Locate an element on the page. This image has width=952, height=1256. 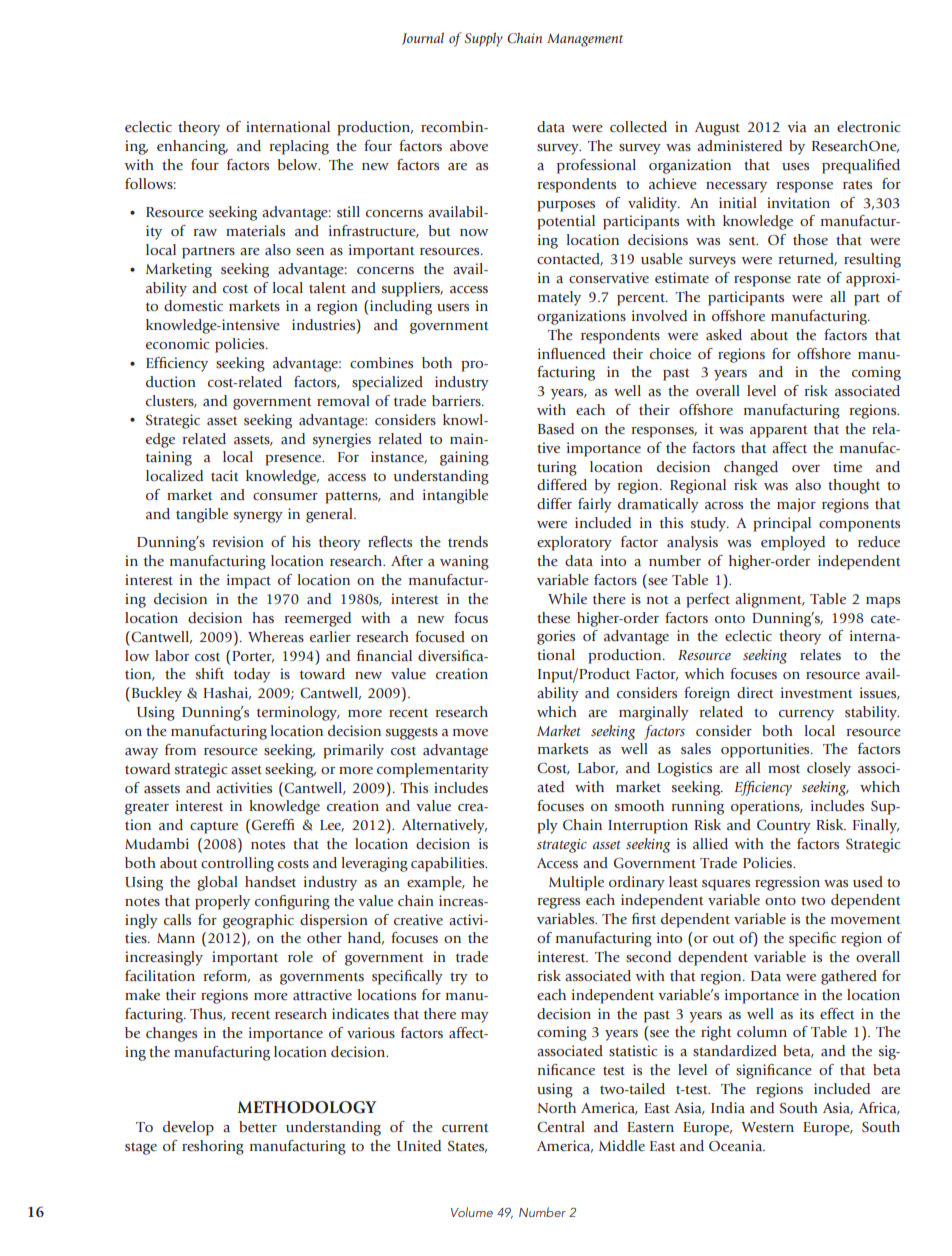
economic is located at coordinates (178, 343).
